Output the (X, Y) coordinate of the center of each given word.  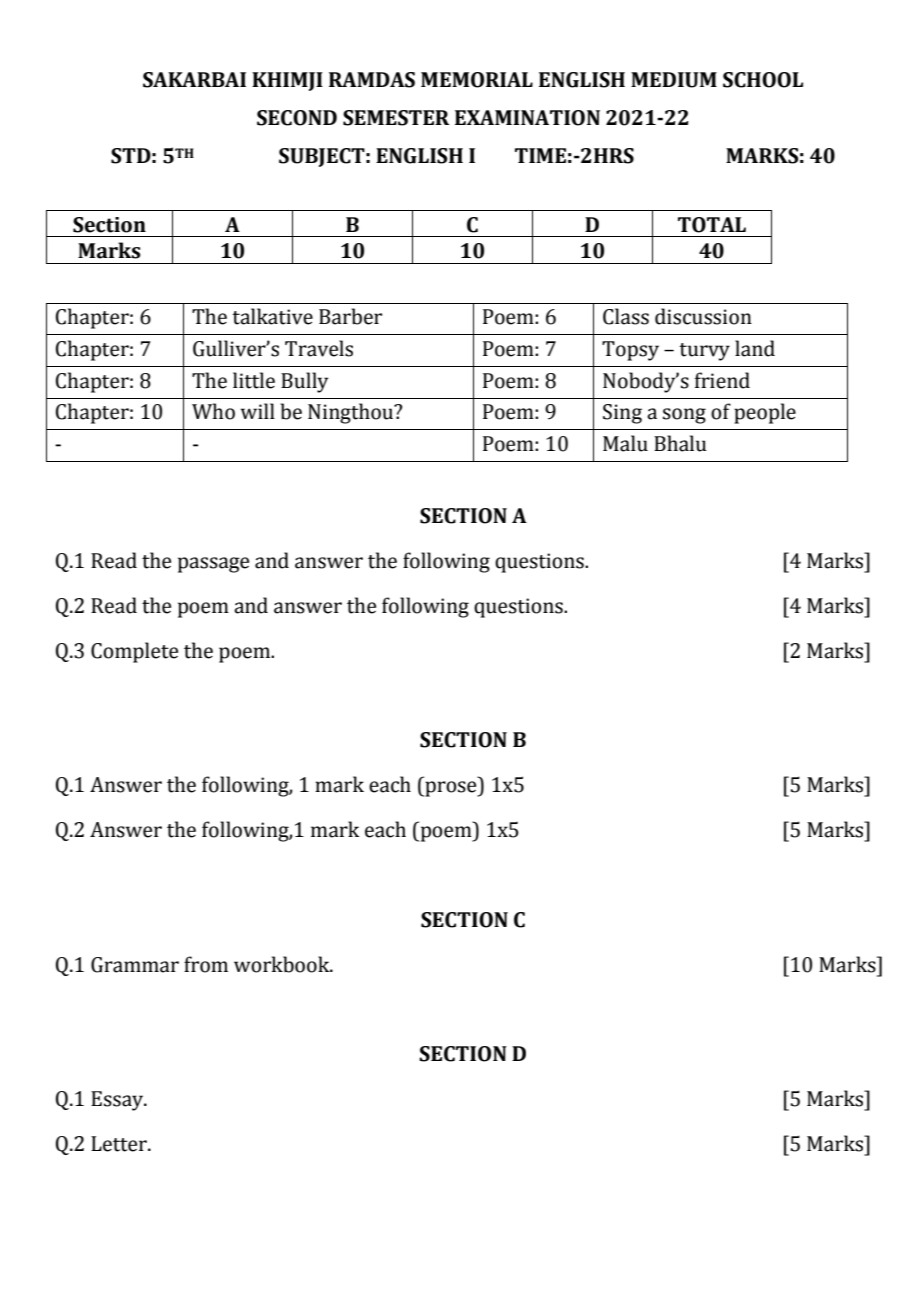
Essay (118, 1101)
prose (451, 789)
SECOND (297, 118)
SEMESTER (396, 118)
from (206, 964)
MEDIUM (674, 80)
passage (213, 565)
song (684, 416)
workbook (283, 964)
